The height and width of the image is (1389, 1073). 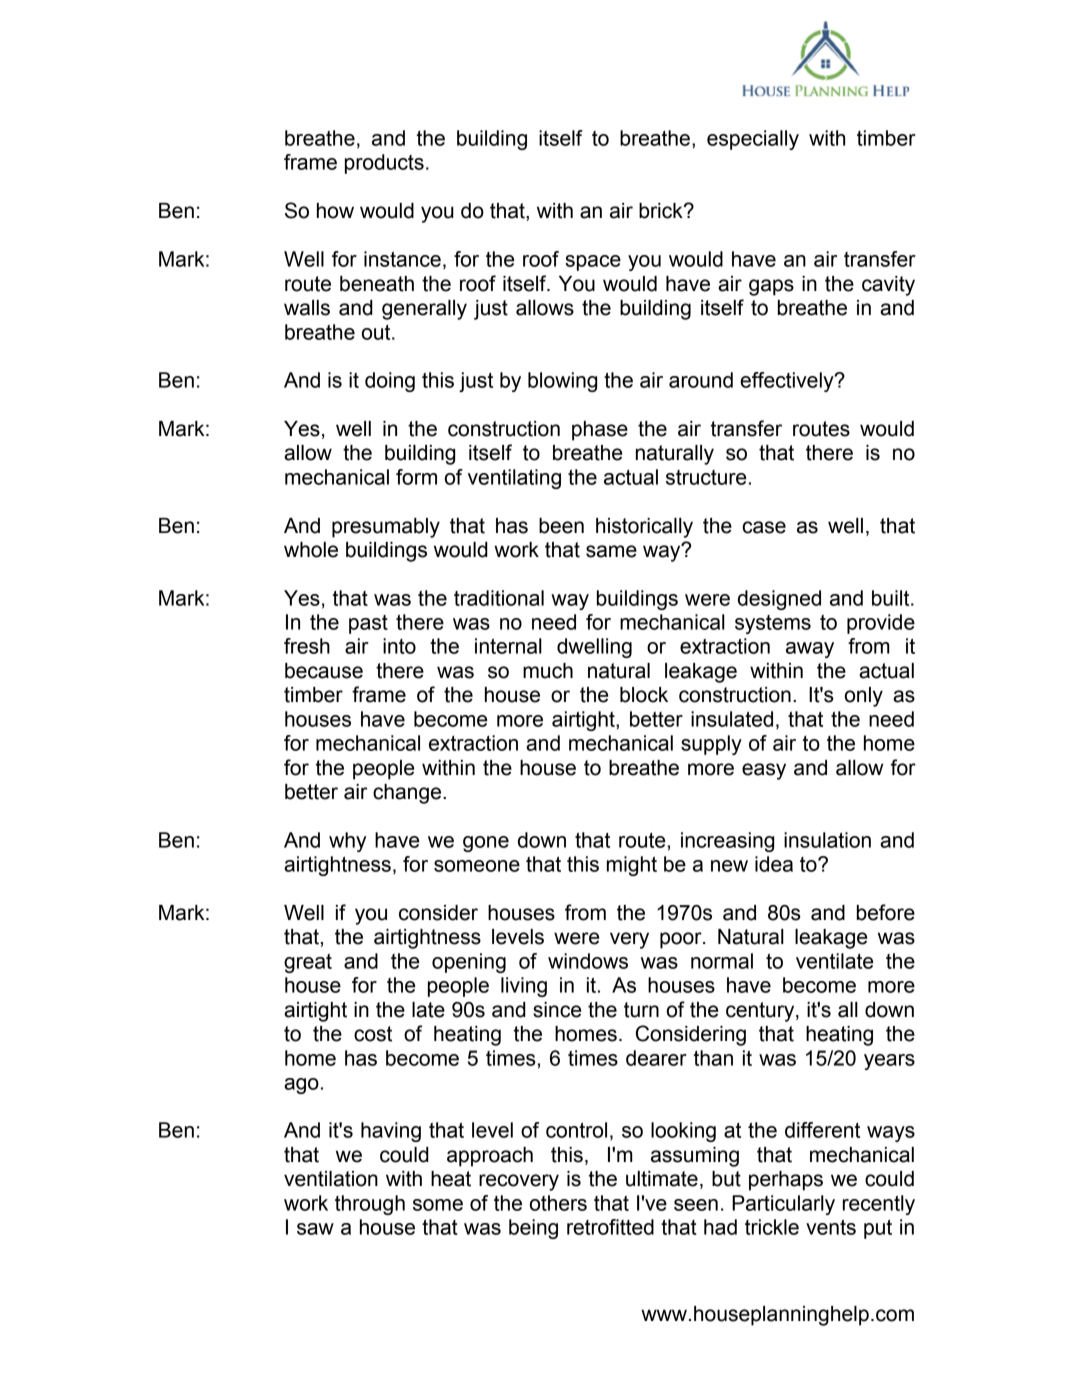 I want to click on especially, so click(x=753, y=140).
